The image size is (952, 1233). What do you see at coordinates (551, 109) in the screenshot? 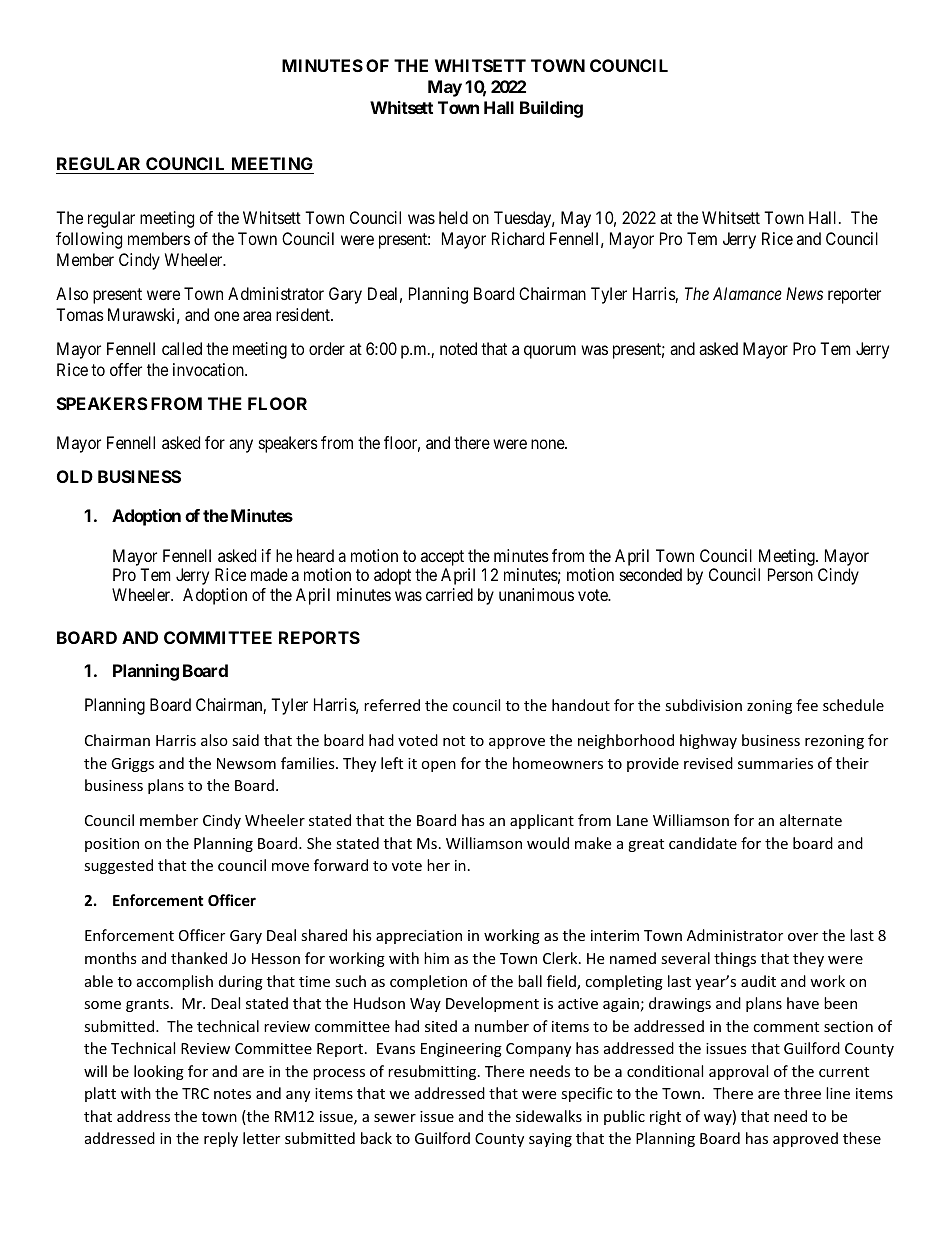
I see `Building` at bounding box center [551, 109].
